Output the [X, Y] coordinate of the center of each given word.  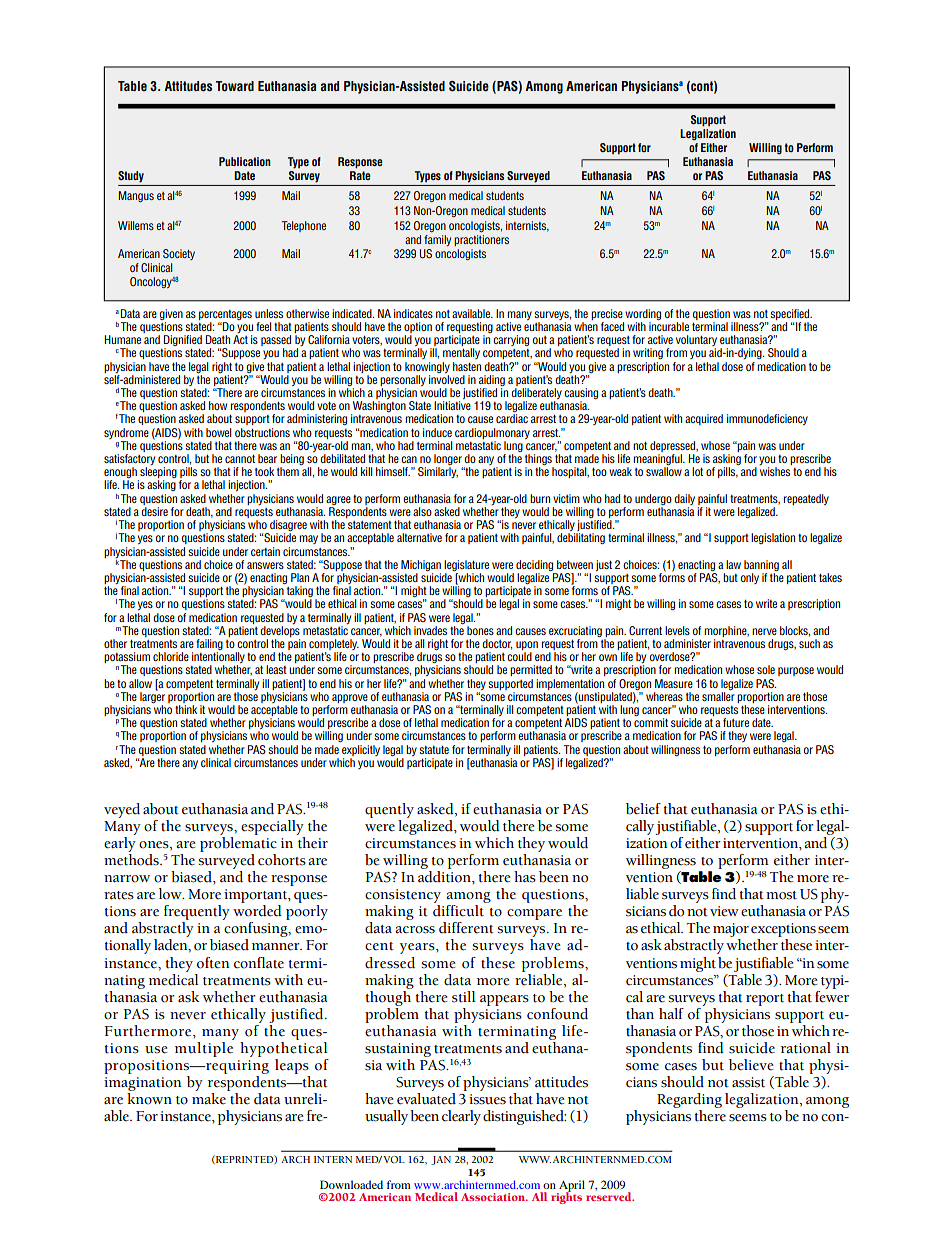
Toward [235, 86]
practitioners [481, 240]
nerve [764, 631]
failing [209, 646]
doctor [497, 644]
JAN [441, 1160]
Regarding [689, 1102]
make [209, 1099]
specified [791, 316]
